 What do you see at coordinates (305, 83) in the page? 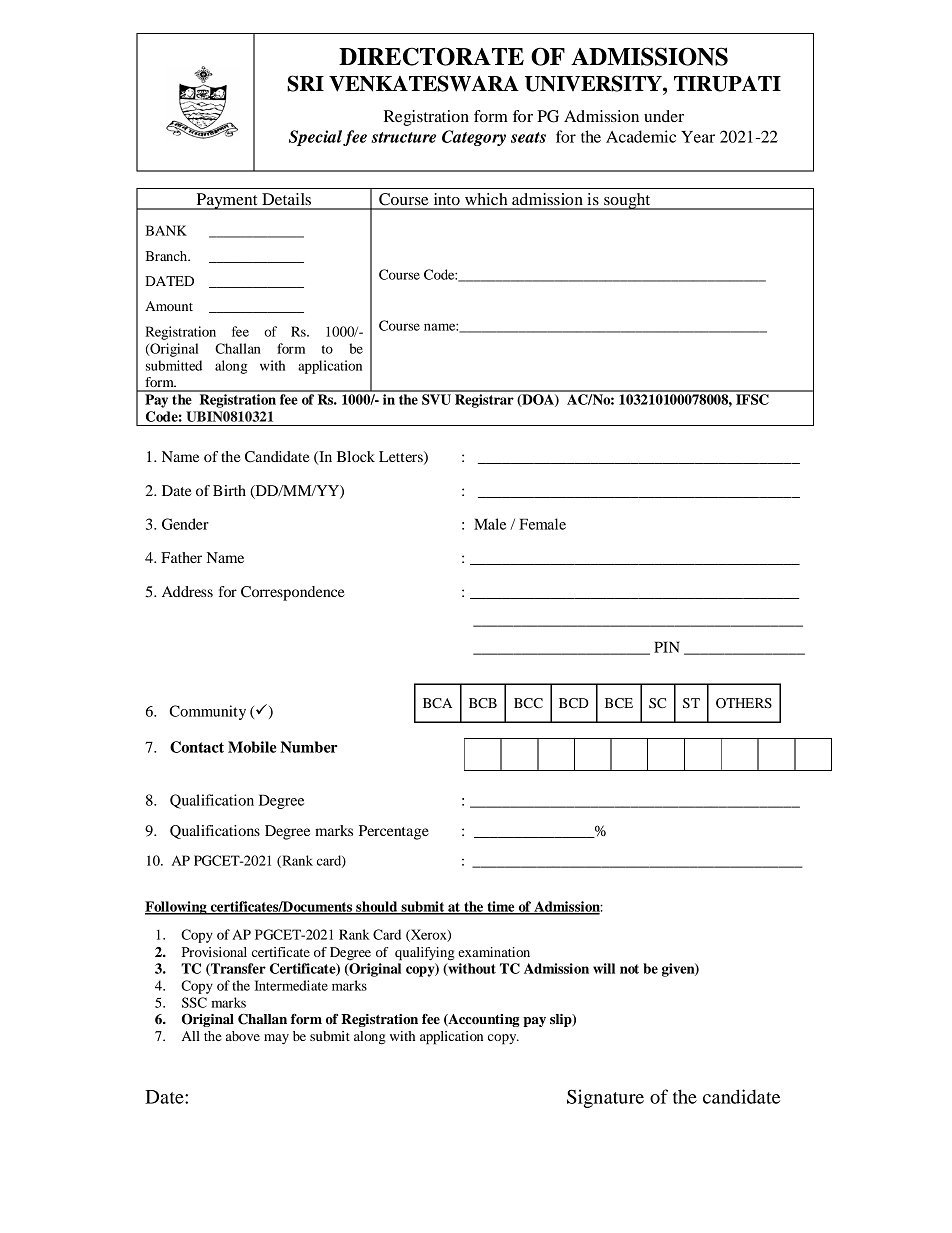
I see `SRI` at bounding box center [305, 83].
